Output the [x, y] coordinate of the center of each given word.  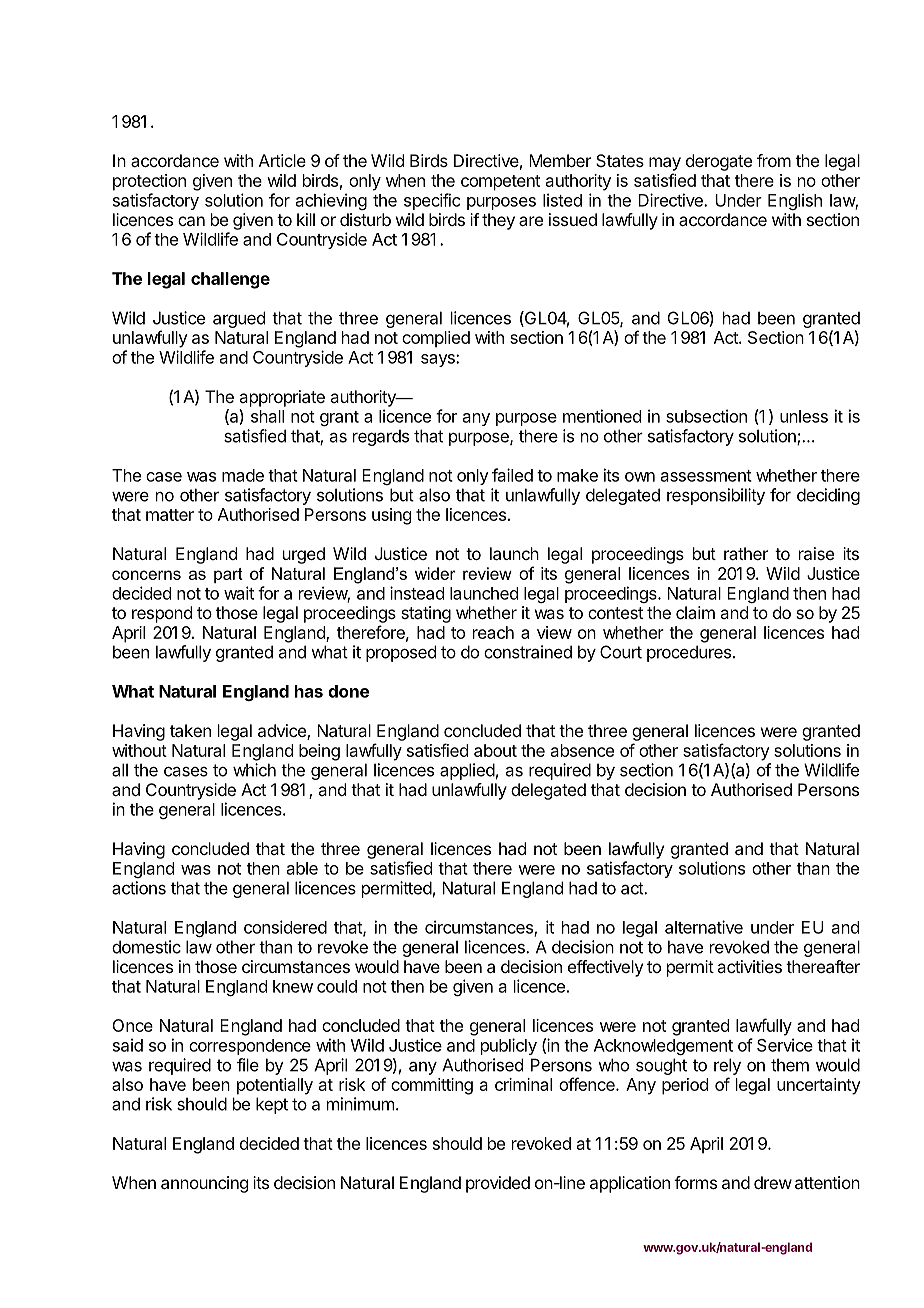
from [774, 160]
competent [500, 183]
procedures [689, 653]
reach [493, 632]
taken [190, 730]
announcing [204, 1184]
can [191, 221]
